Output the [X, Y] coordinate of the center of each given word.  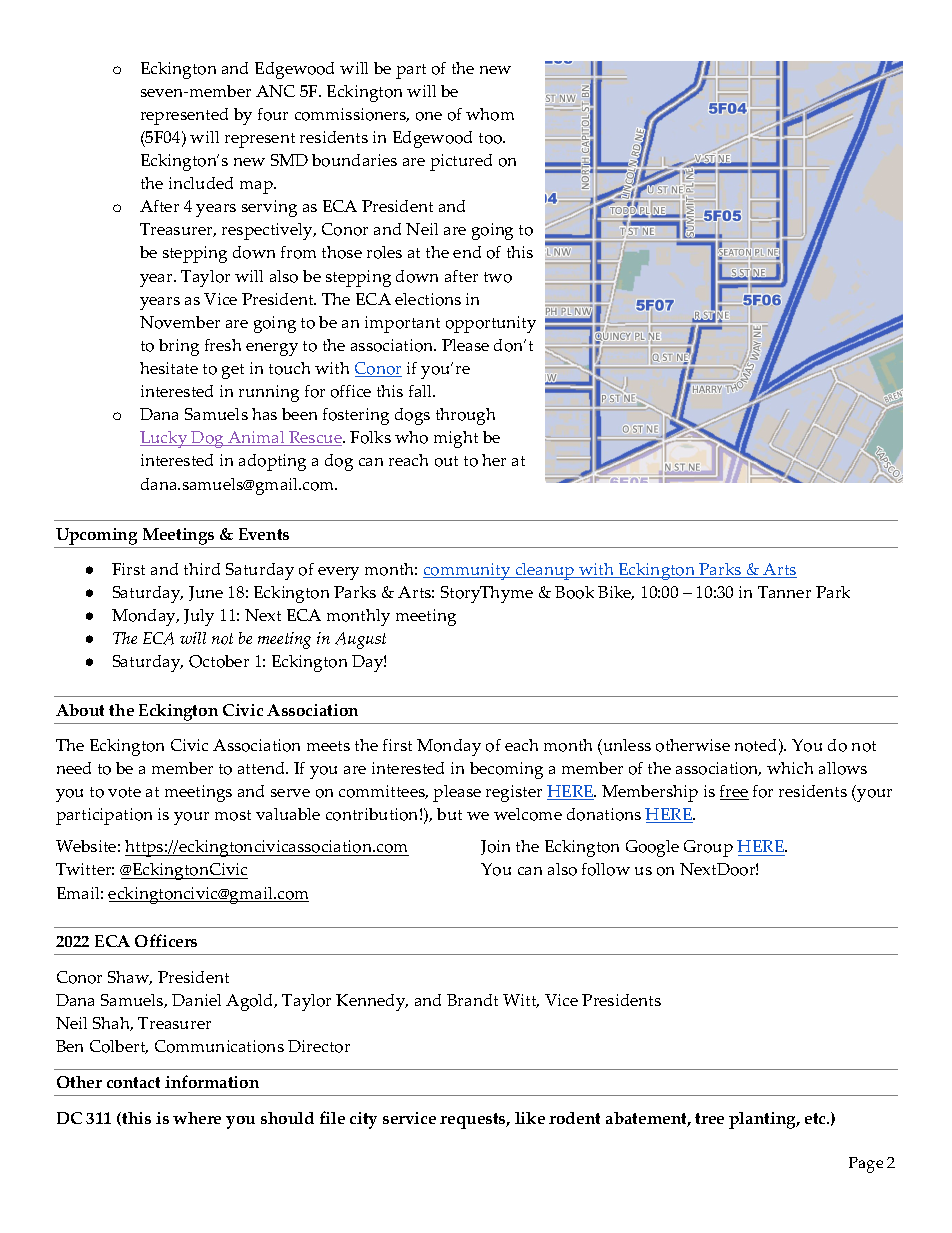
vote [124, 792]
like [530, 1118]
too [492, 138]
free [734, 792]
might [456, 439]
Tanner [784, 592]
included [201, 183]
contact [133, 1082]
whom [490, 114]
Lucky [165, 439]
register [514, 793]
